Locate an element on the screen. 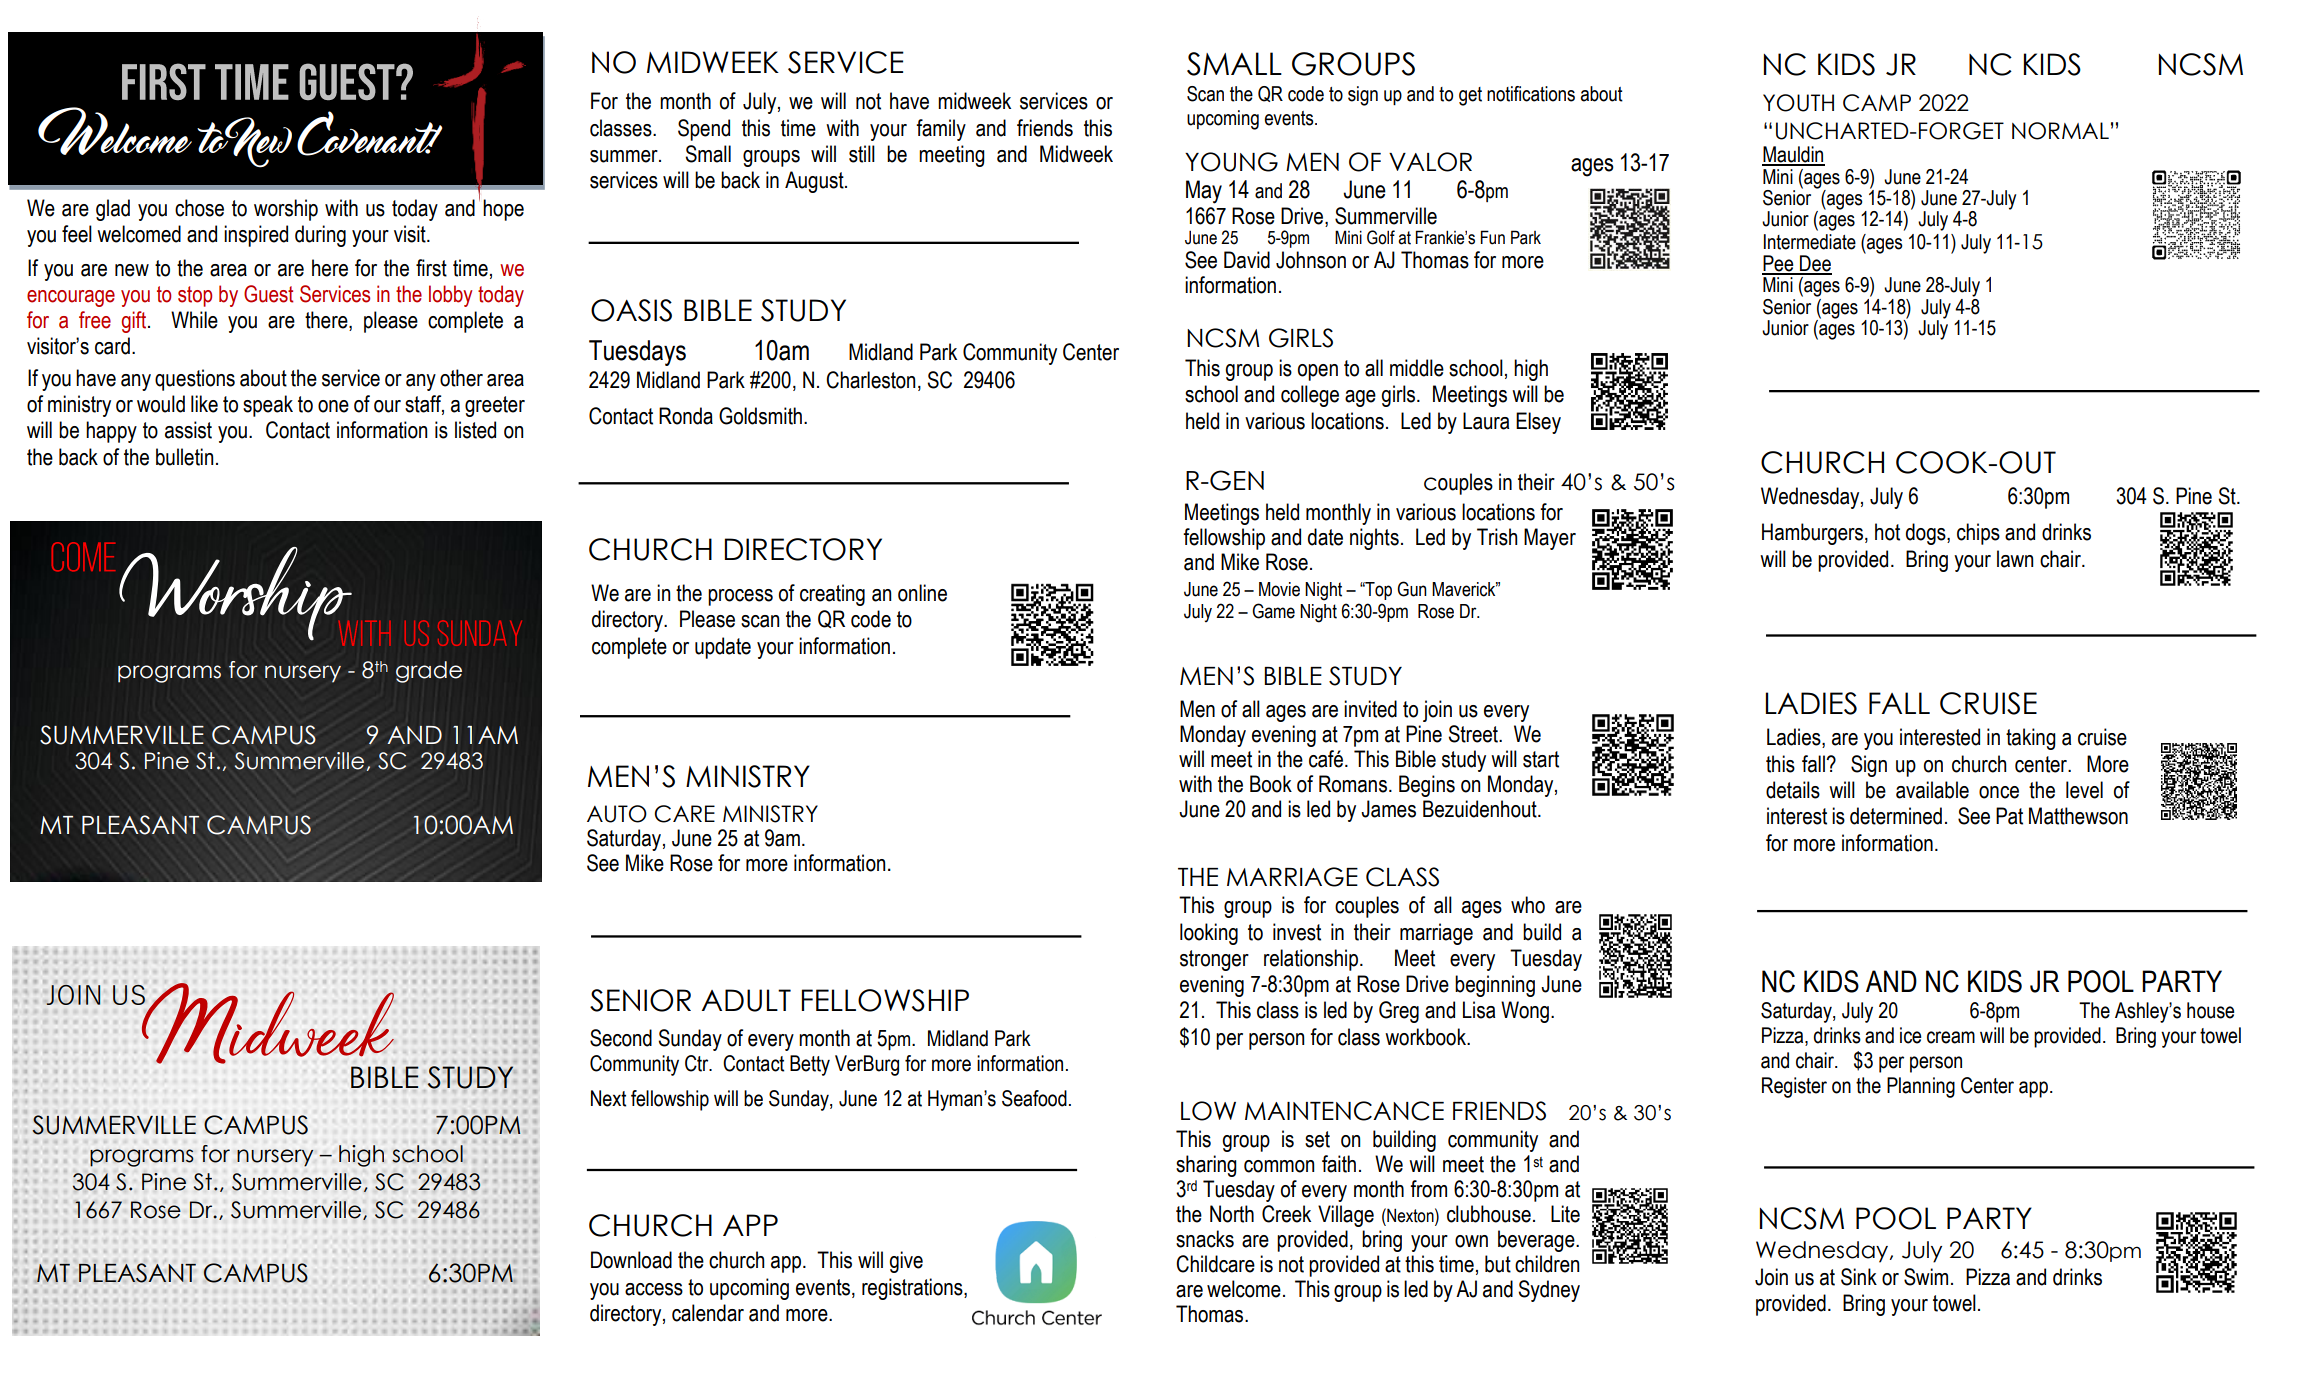  Sink is located at coordinates (1859, 1277).
